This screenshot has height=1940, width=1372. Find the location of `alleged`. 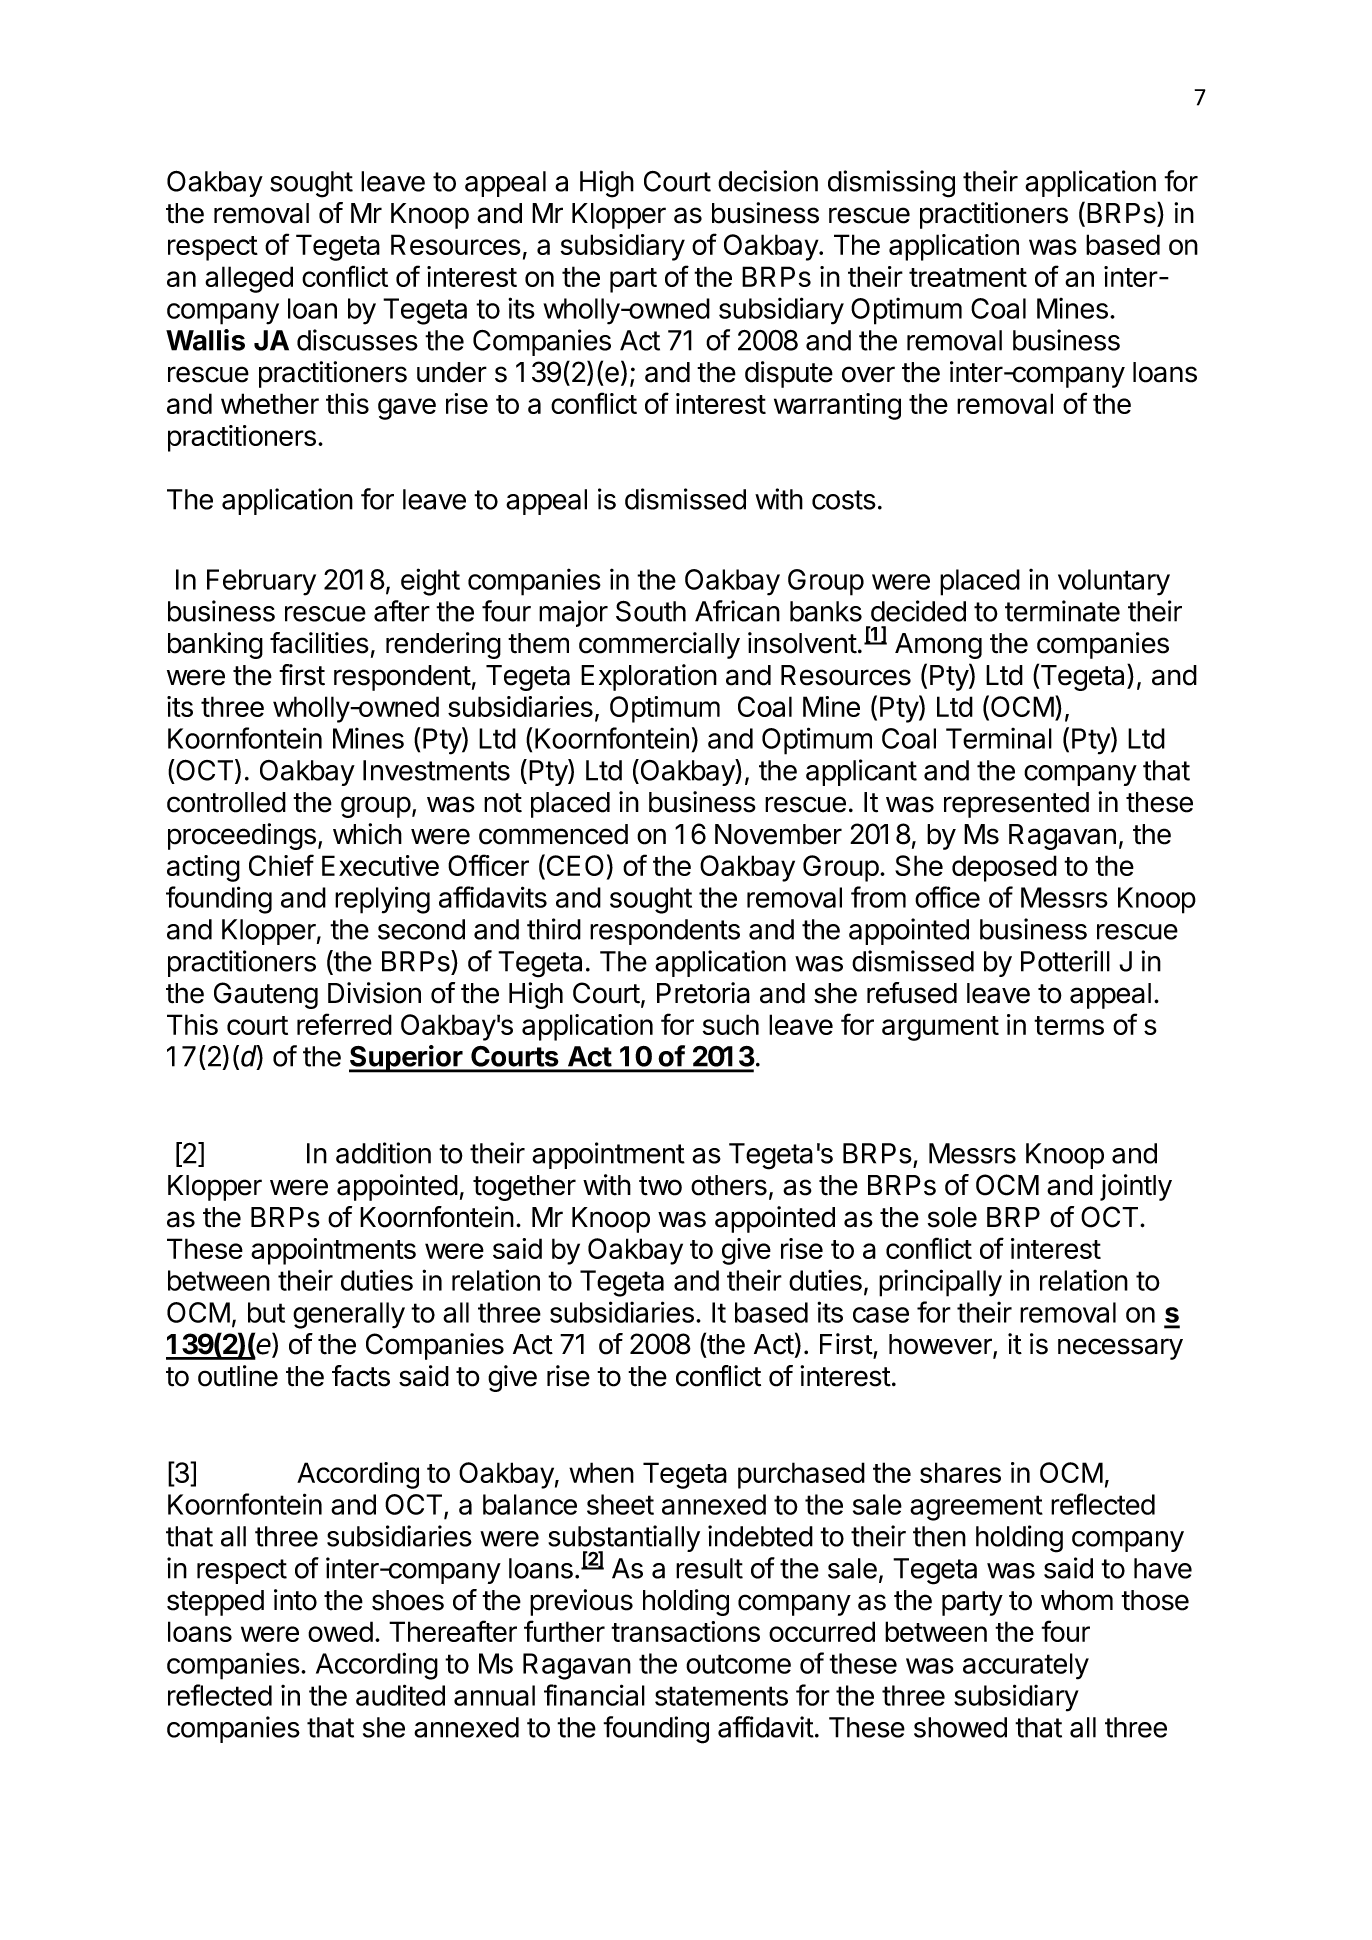

alleged is located at coordinates (249, 279).
